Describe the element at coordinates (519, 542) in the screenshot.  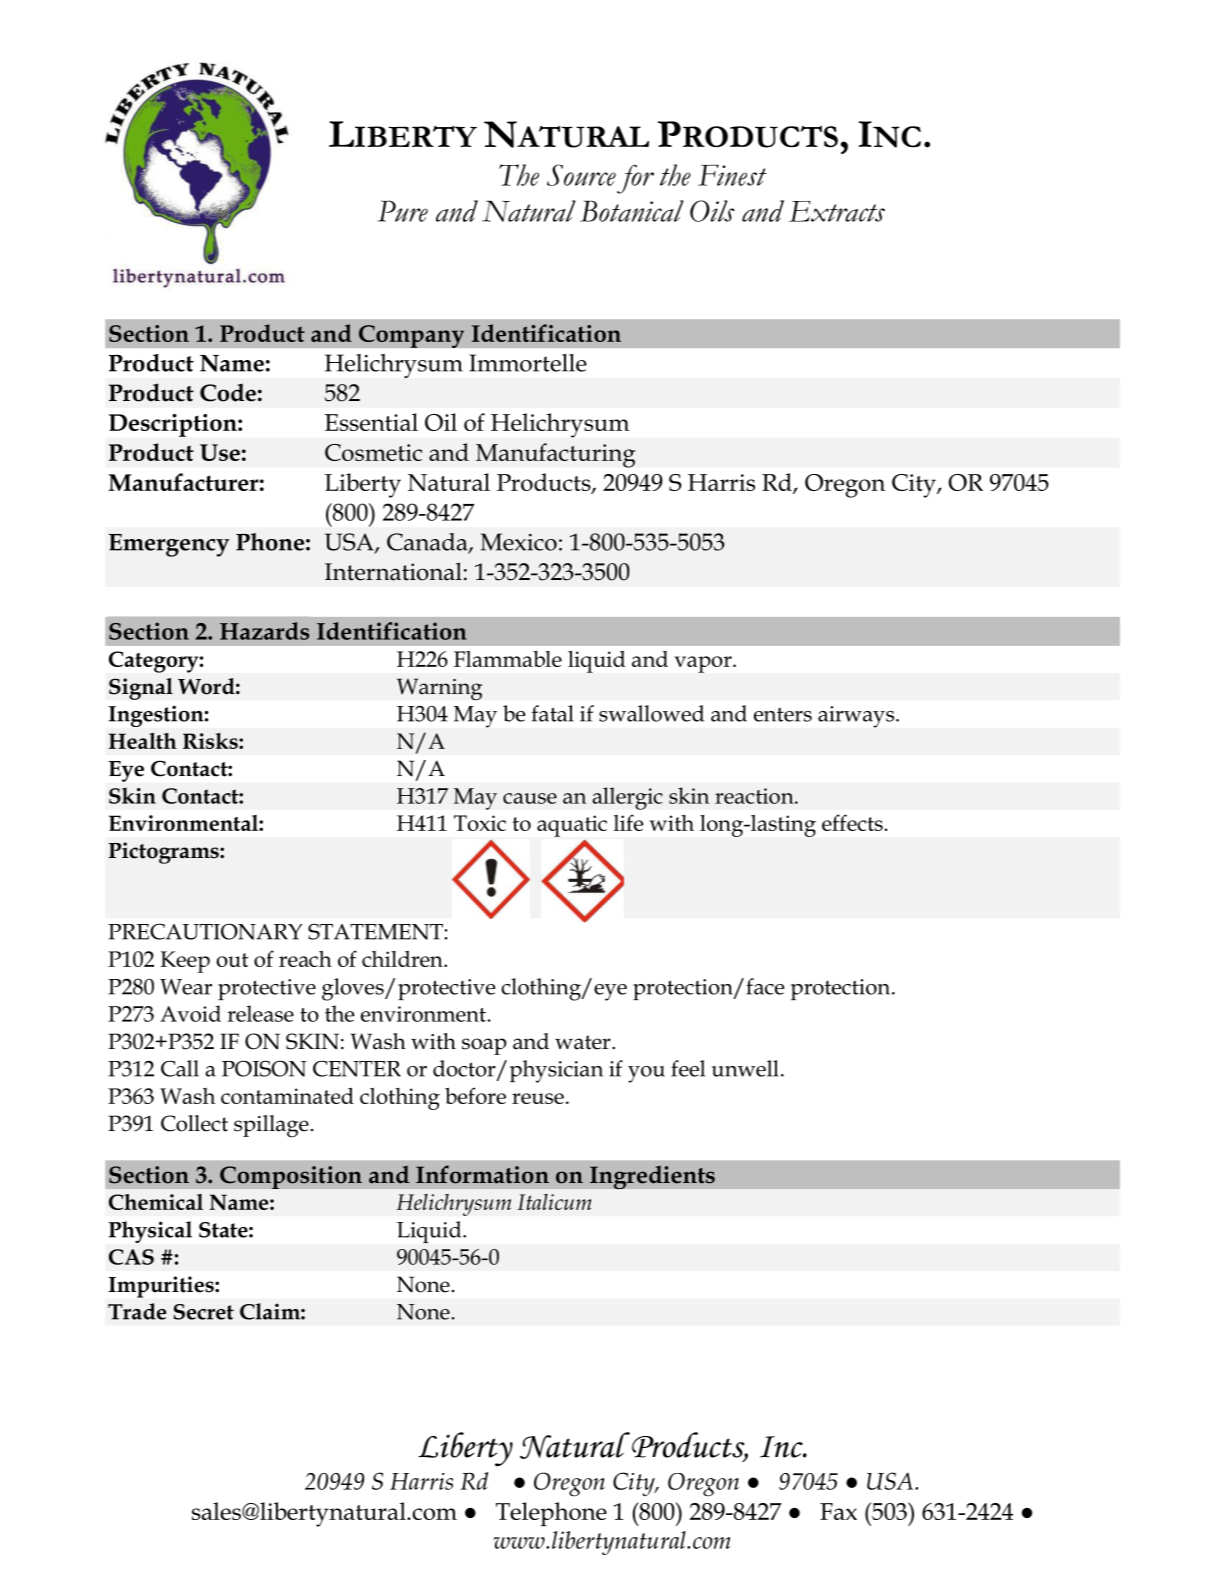
I see `Mexico` at that location.
